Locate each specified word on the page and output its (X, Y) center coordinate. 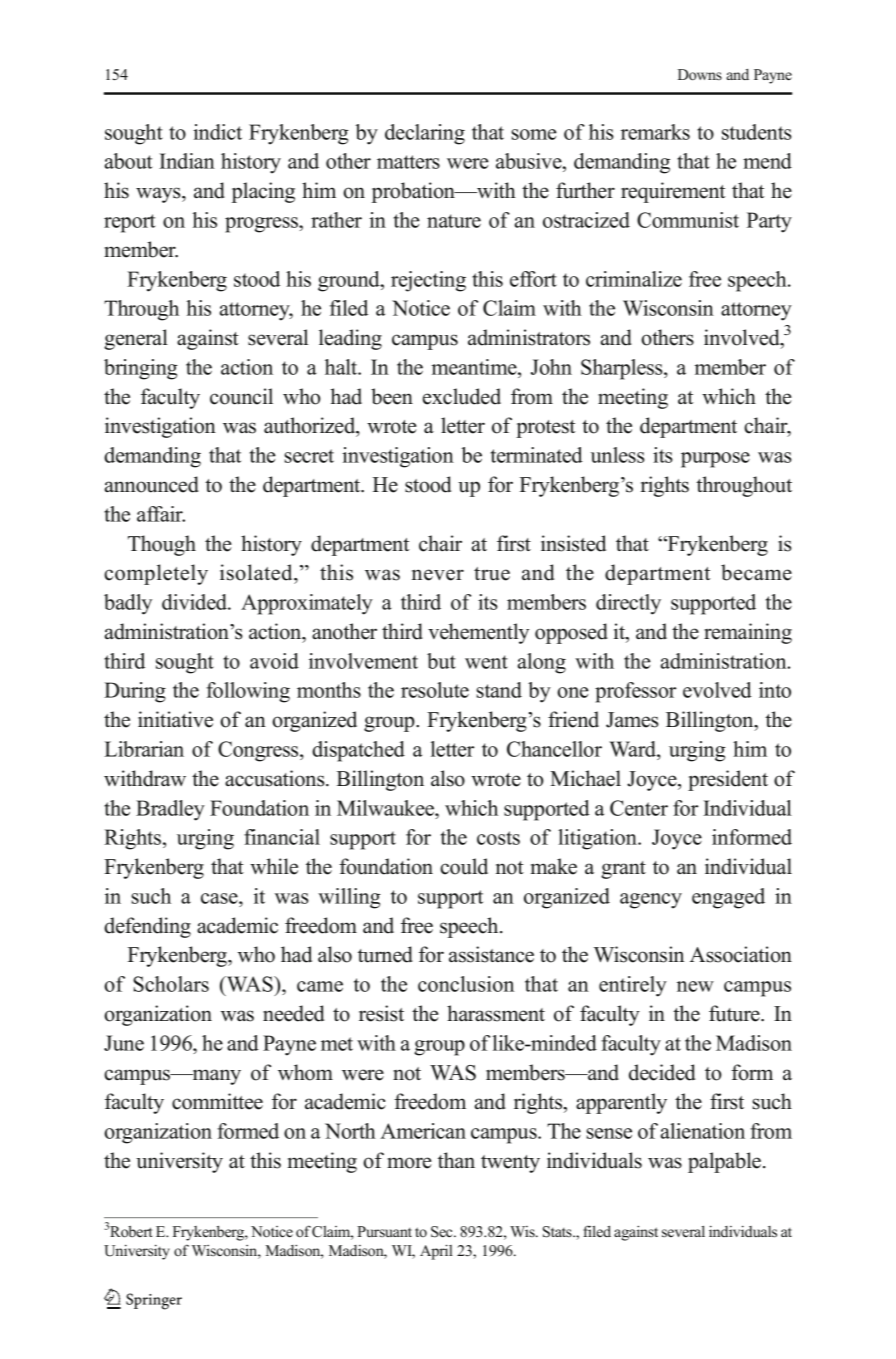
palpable (724, 1162)
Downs (700, 75)
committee (217, 1101)
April (436, 1252)
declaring (425, 134)
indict (217, 132)
